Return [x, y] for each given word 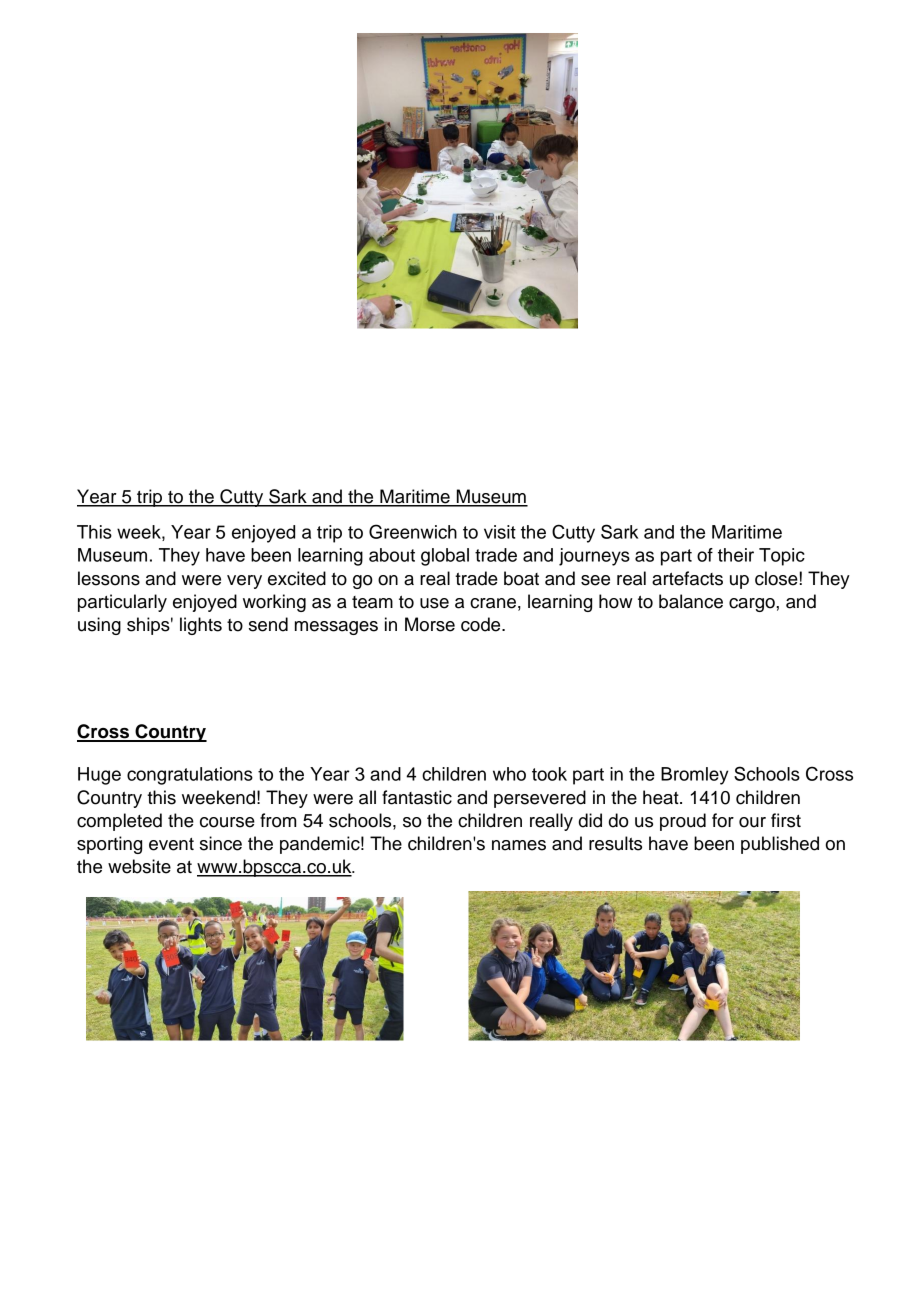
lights [201, 626]
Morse [430, 624]
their [736, 555]
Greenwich [413, 531]
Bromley [695, 776]
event [171, 844]
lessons [109, 578]
